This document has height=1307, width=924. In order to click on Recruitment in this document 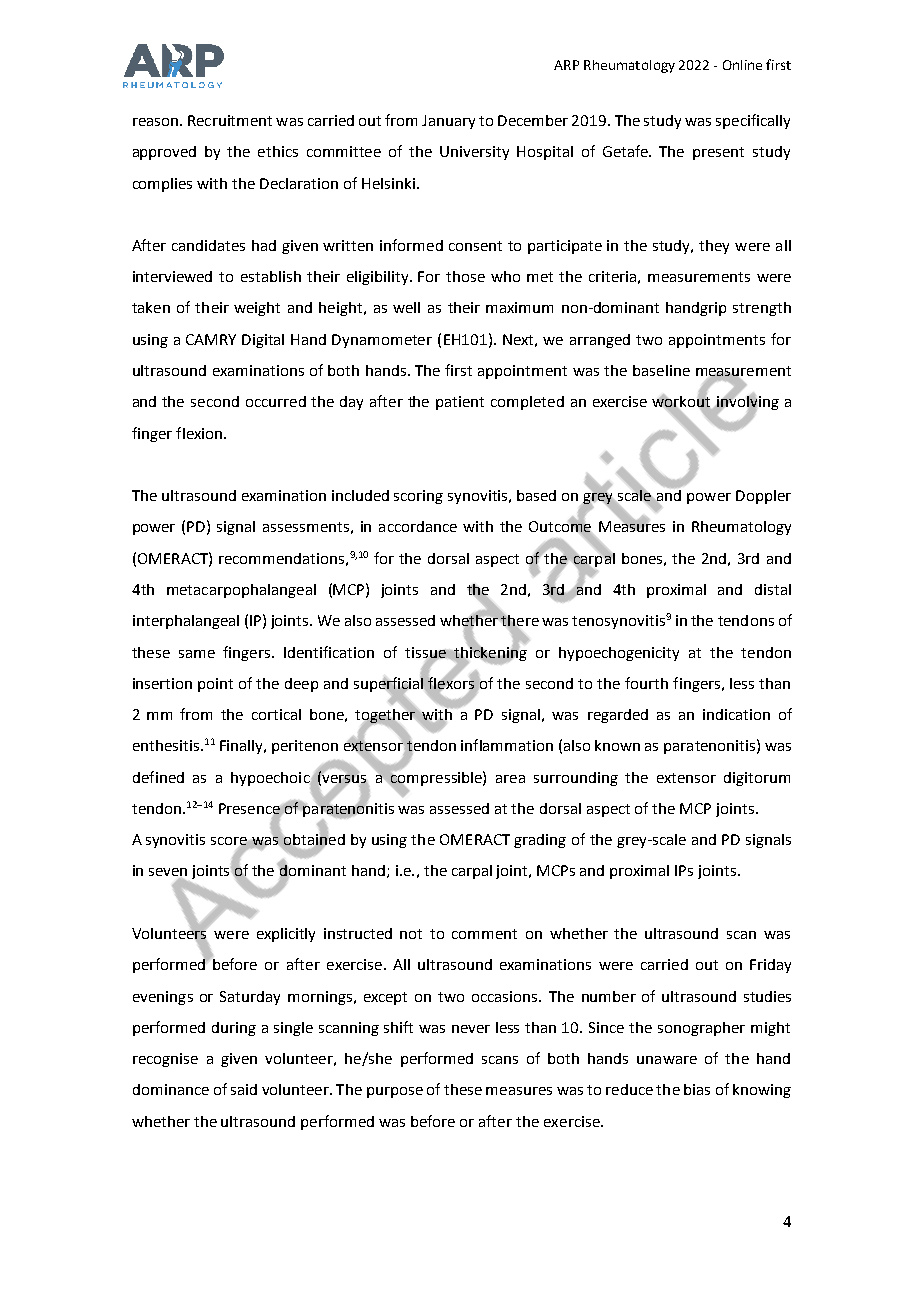, I will do `click(230, 120)`.
